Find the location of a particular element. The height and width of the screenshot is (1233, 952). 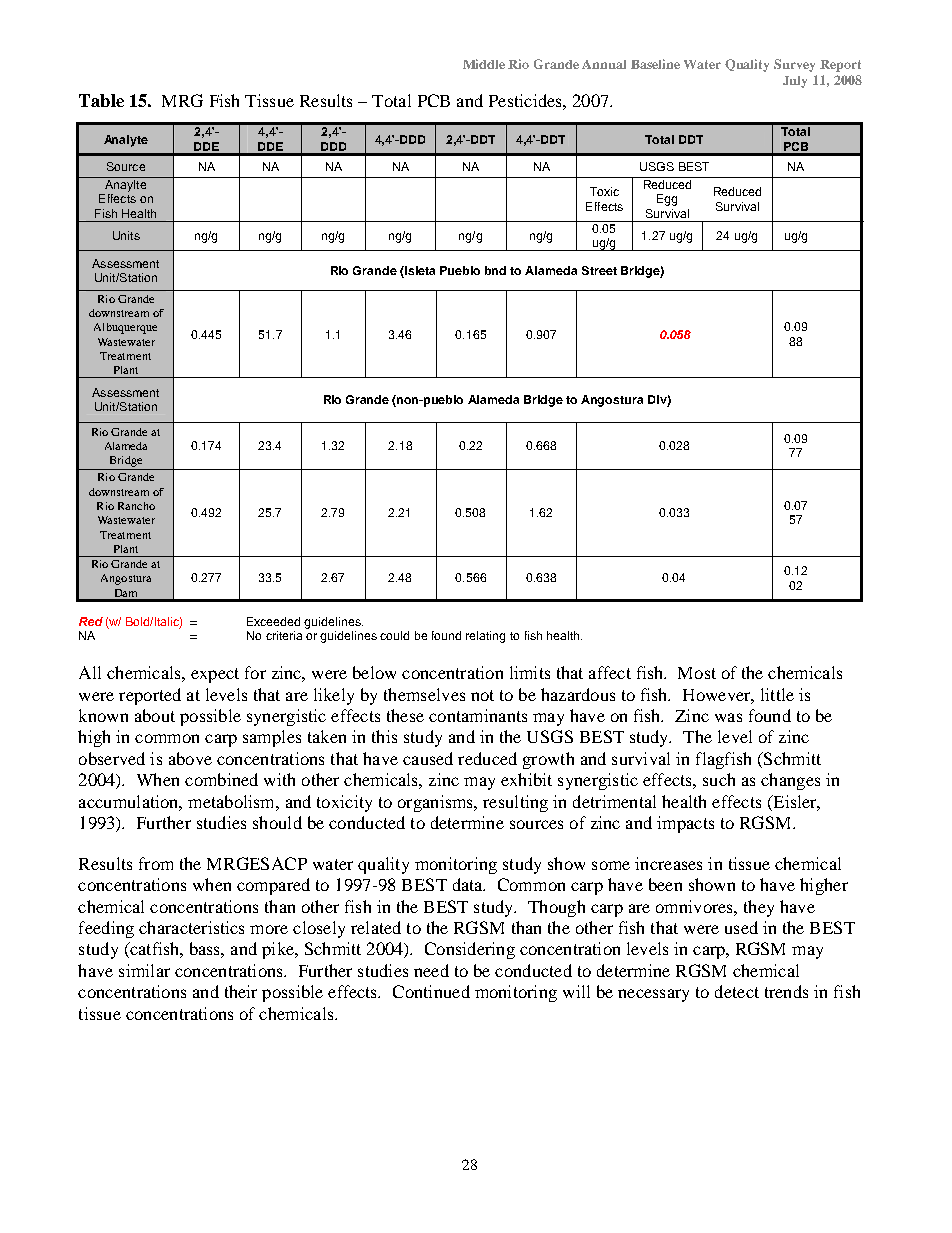

such is located at coordinates (719, 779).
